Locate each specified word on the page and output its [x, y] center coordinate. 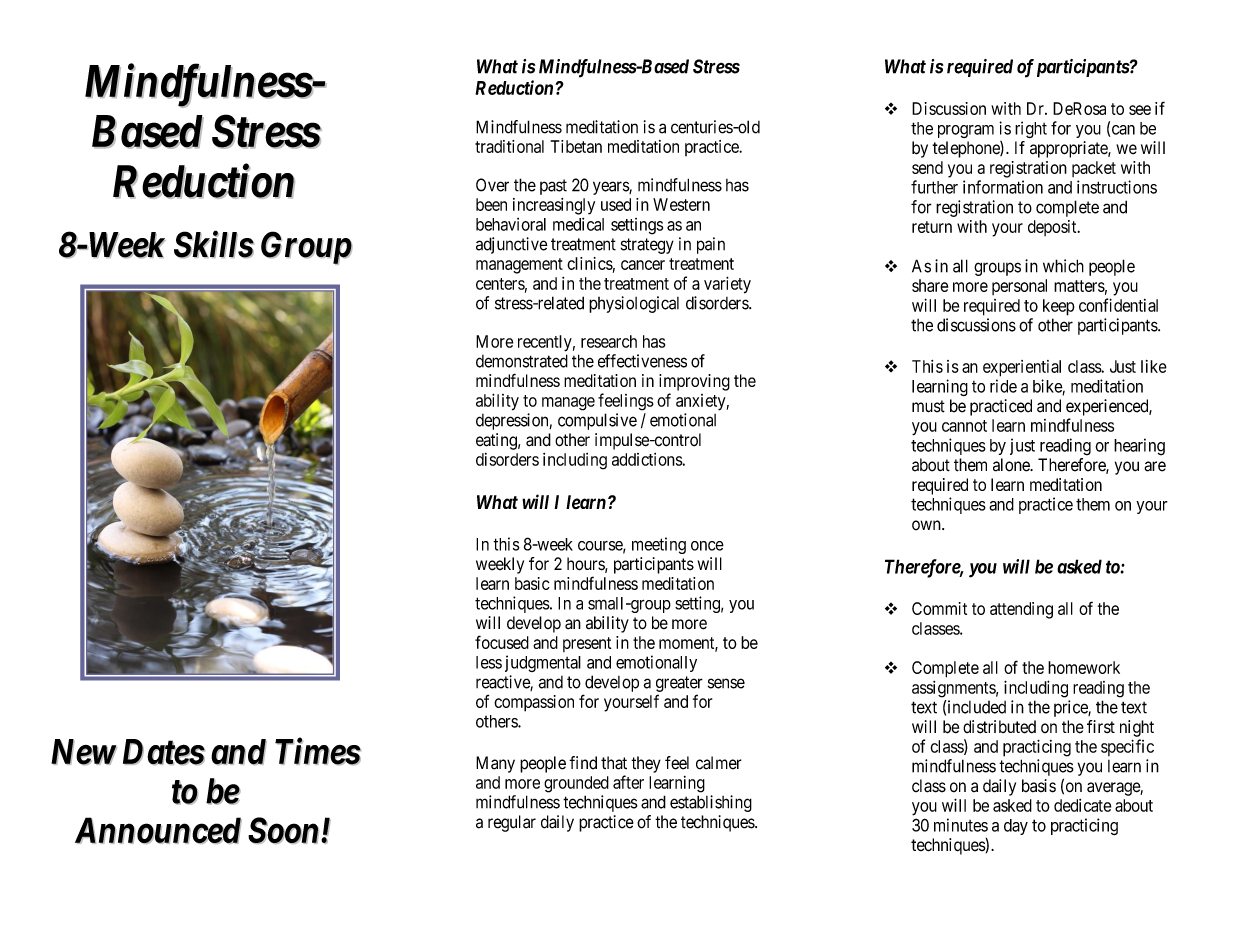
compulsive [597, 421]
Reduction [515, 87]
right [1031, 129]
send [927, 167]
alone [1012, 465]
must [928, 406]
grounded [576, 784]
